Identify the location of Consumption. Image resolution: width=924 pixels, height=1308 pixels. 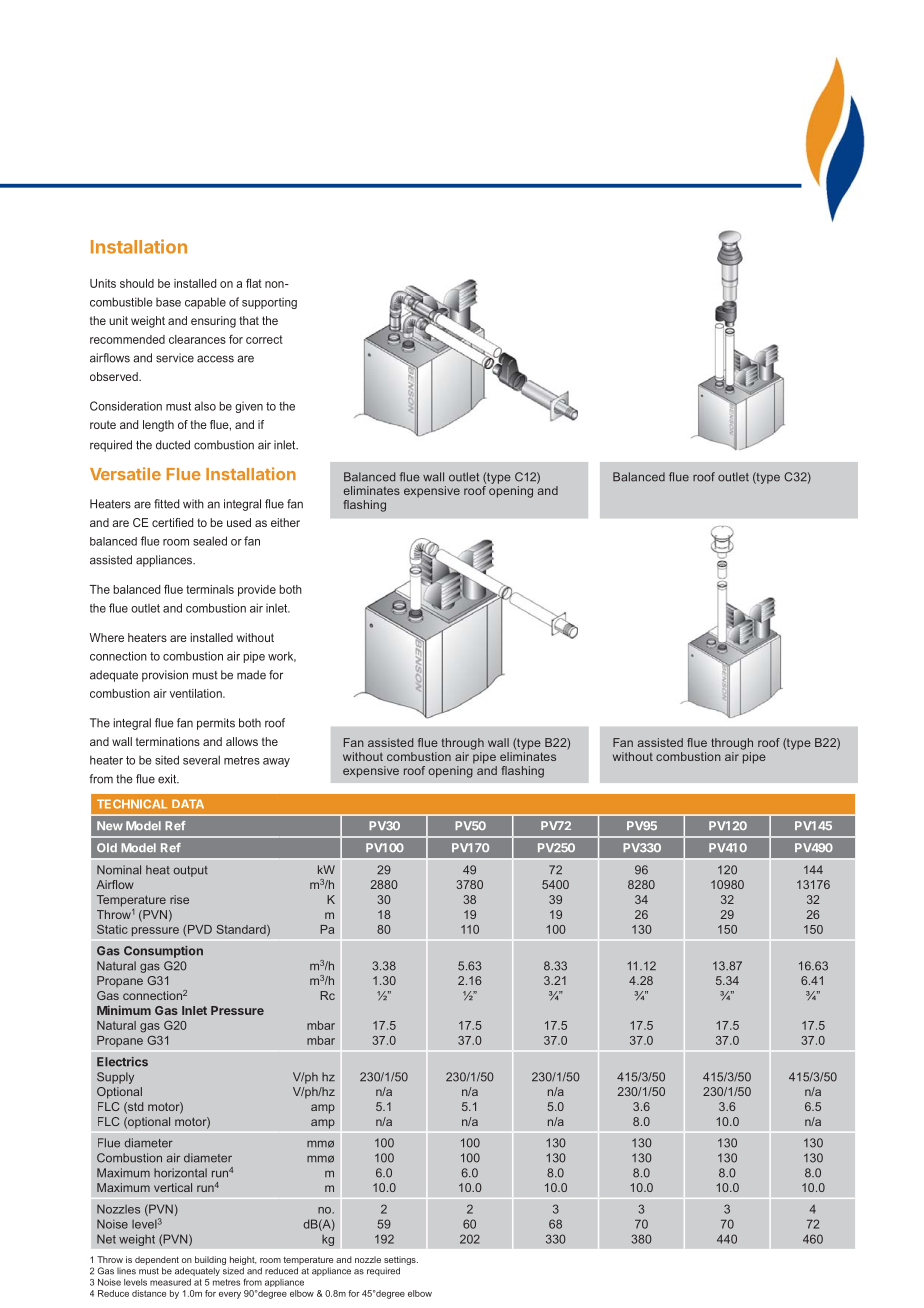
(163, 952).
